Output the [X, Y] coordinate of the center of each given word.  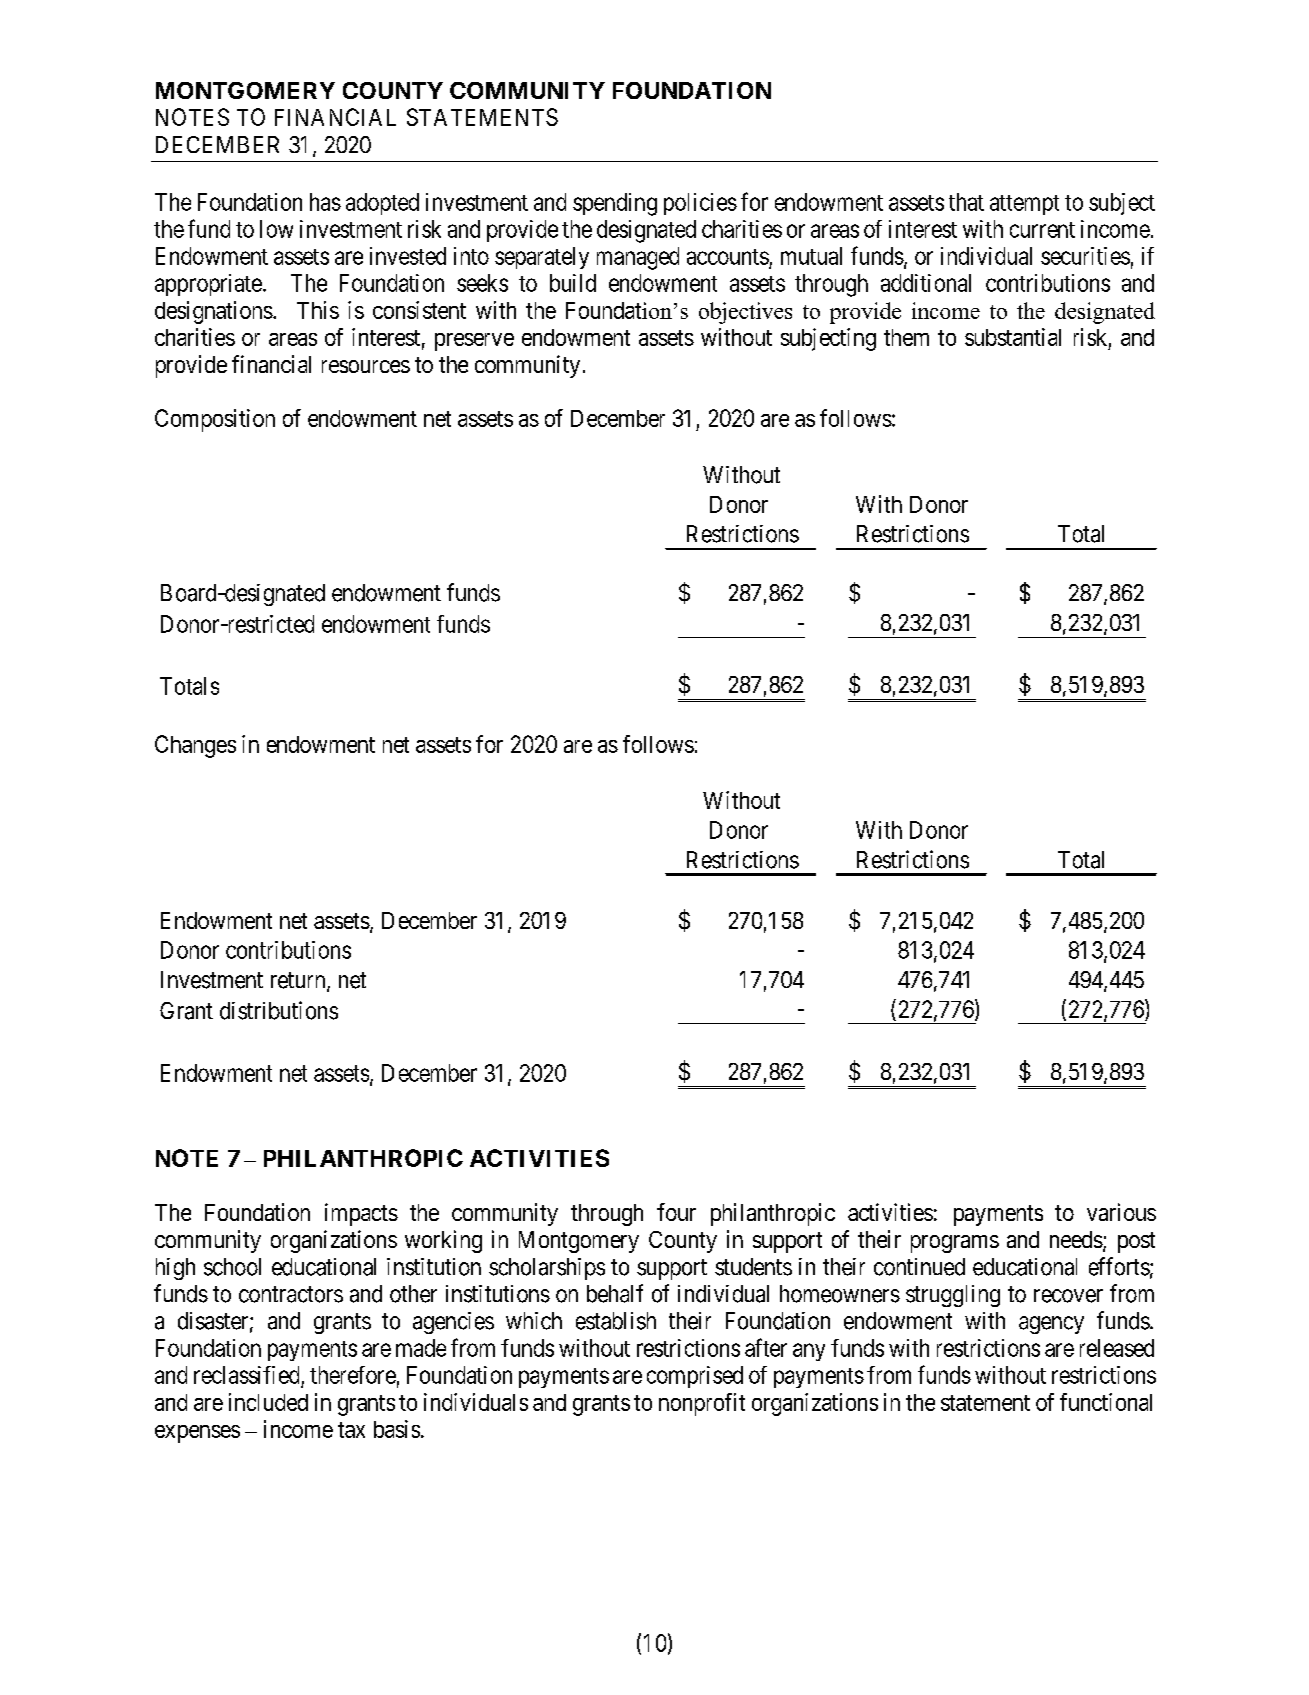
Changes [195, 746]
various [1121, 1212]
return [299, 981]
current [1042, 230]
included [268, 1402]
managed [638, 258]
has [325, 202]
